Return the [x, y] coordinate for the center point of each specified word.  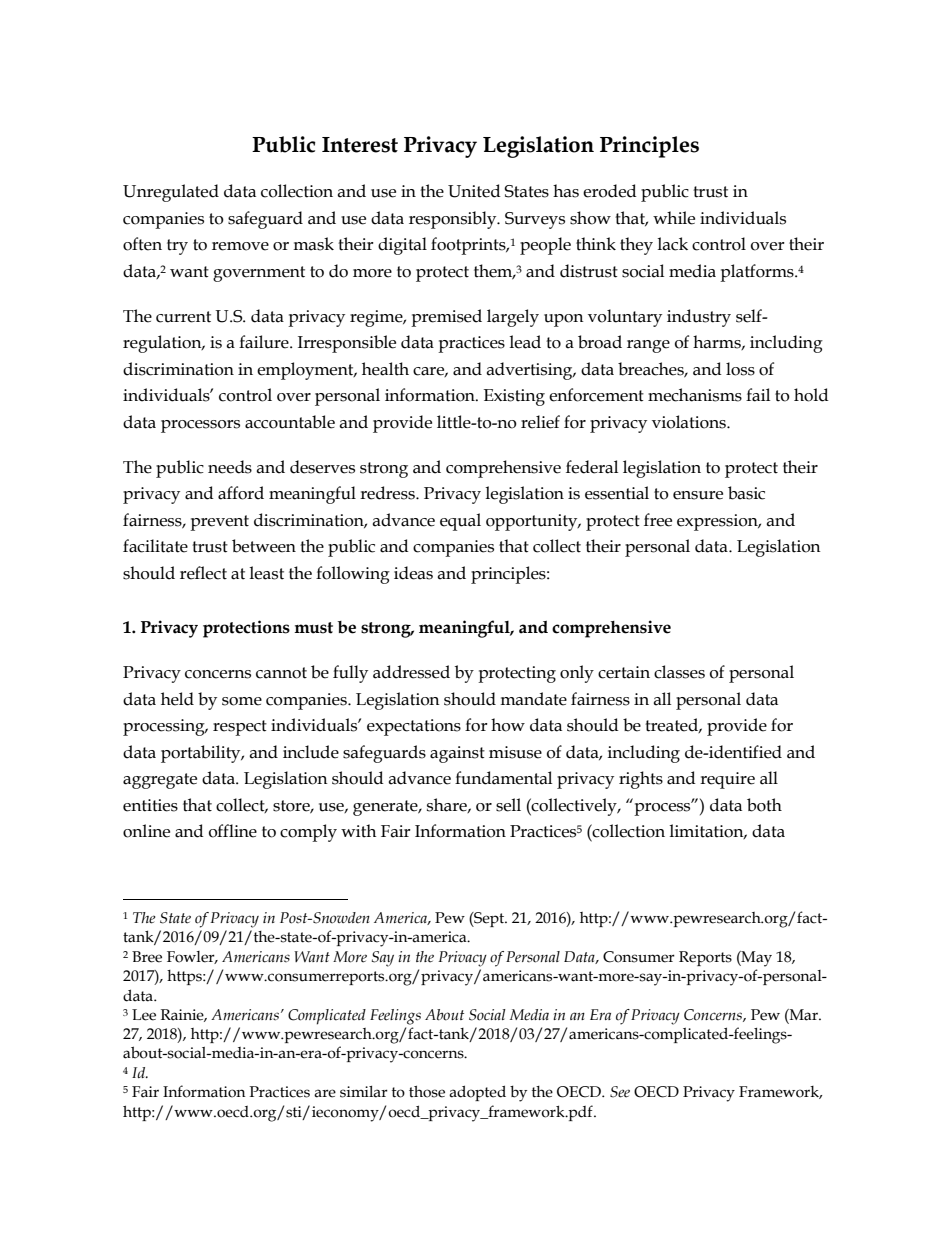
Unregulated [171, 193]
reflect [203, 573]
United [474, 191]
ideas [413, 573]
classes [679, 672]
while [674, 218]
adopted [477, 1093]
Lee [144, 1015]
